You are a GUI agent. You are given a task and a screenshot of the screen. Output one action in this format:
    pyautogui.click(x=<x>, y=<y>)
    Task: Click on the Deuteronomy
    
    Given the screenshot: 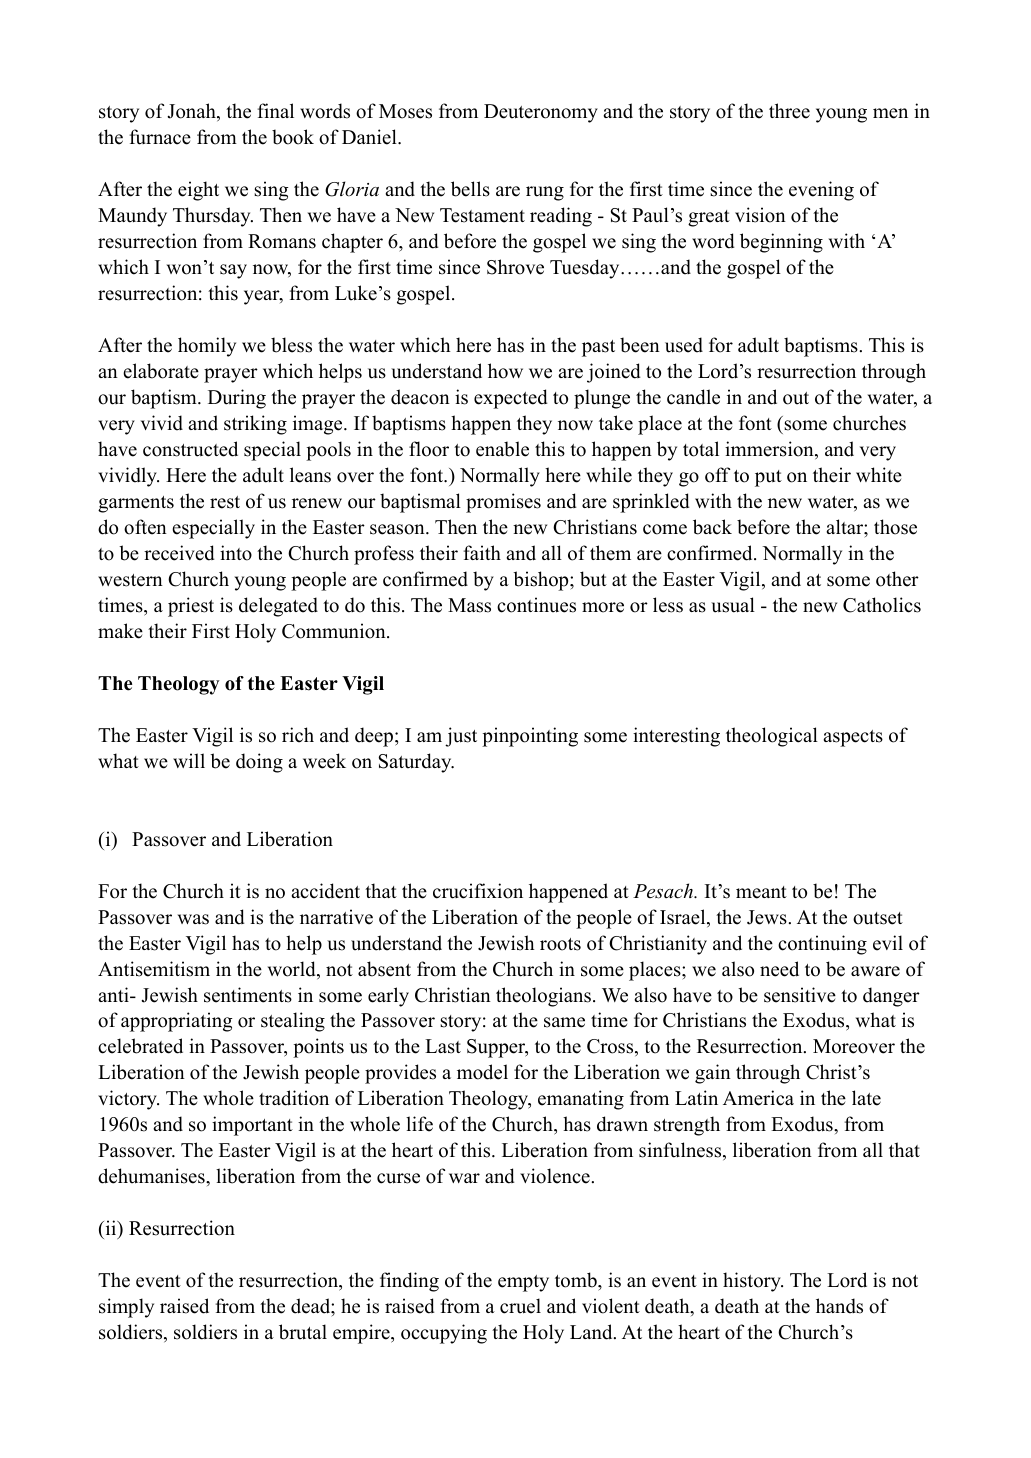 What is the action you would take?
    pyautogui.click(x=541, y=113)
